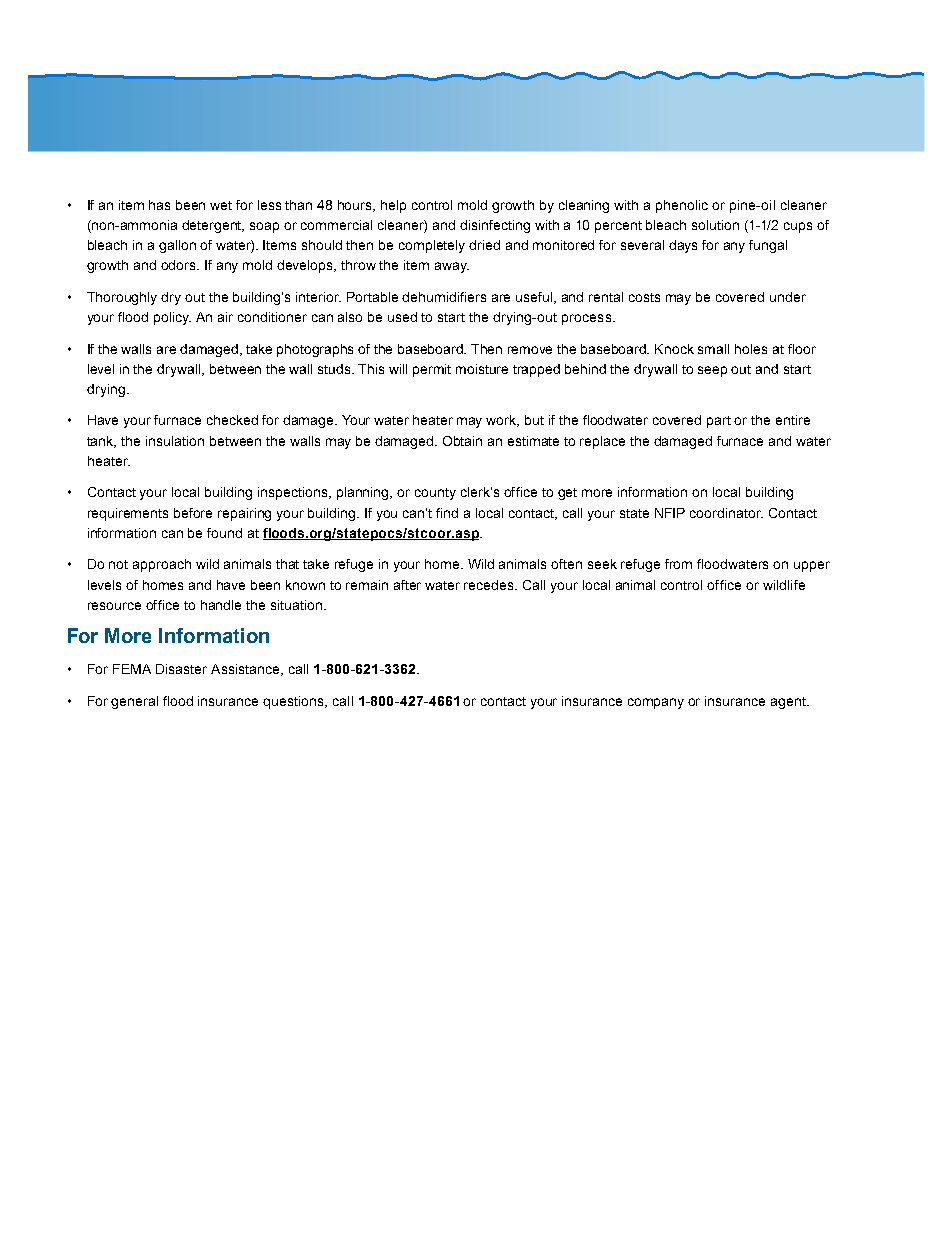 This document has width=952, height=1233. What do you see at coordinates (495, 226) in the document?
I see `disinfecting` at bounding box center [495, 226].
